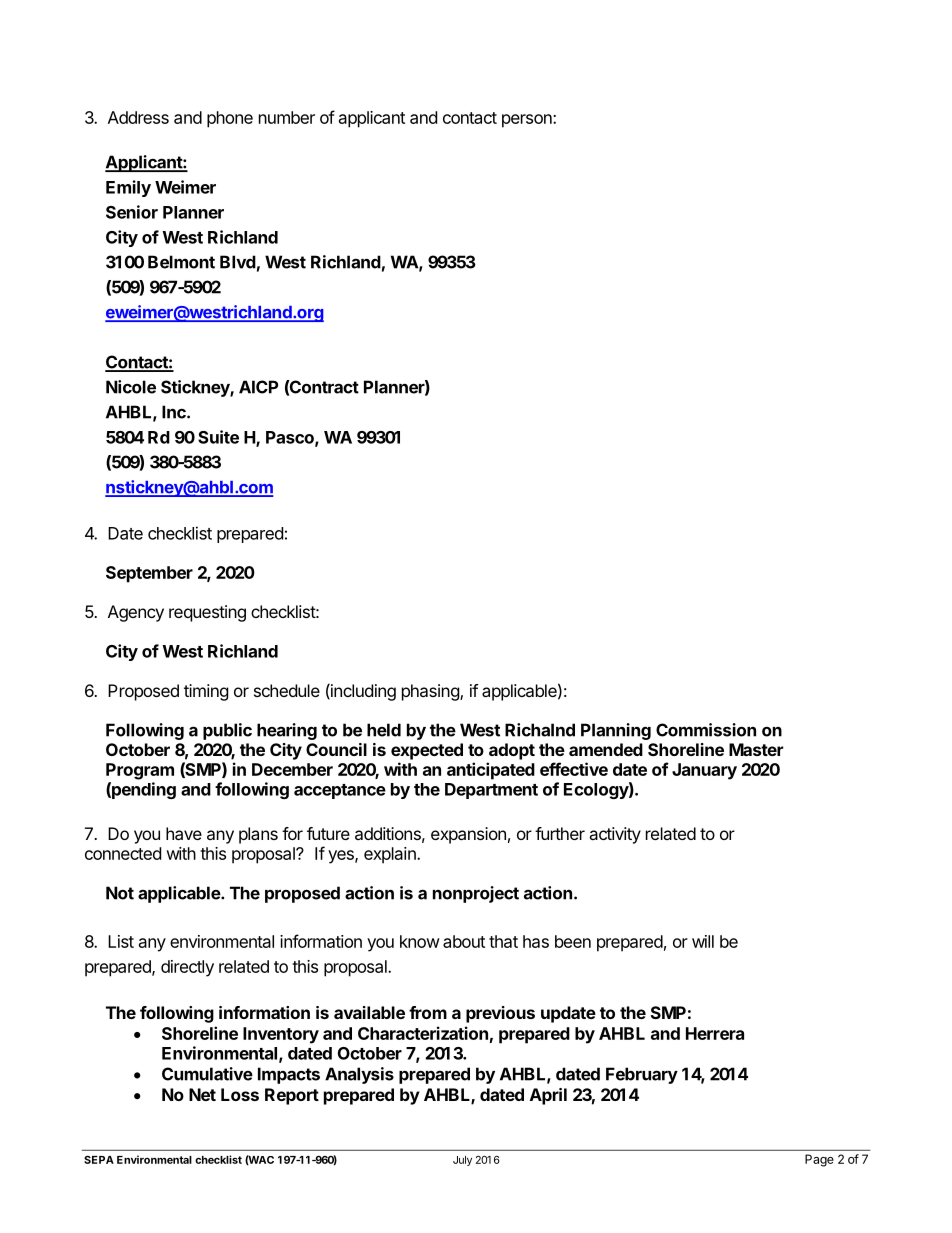  I want to click on requesting, so click(207, 613).
